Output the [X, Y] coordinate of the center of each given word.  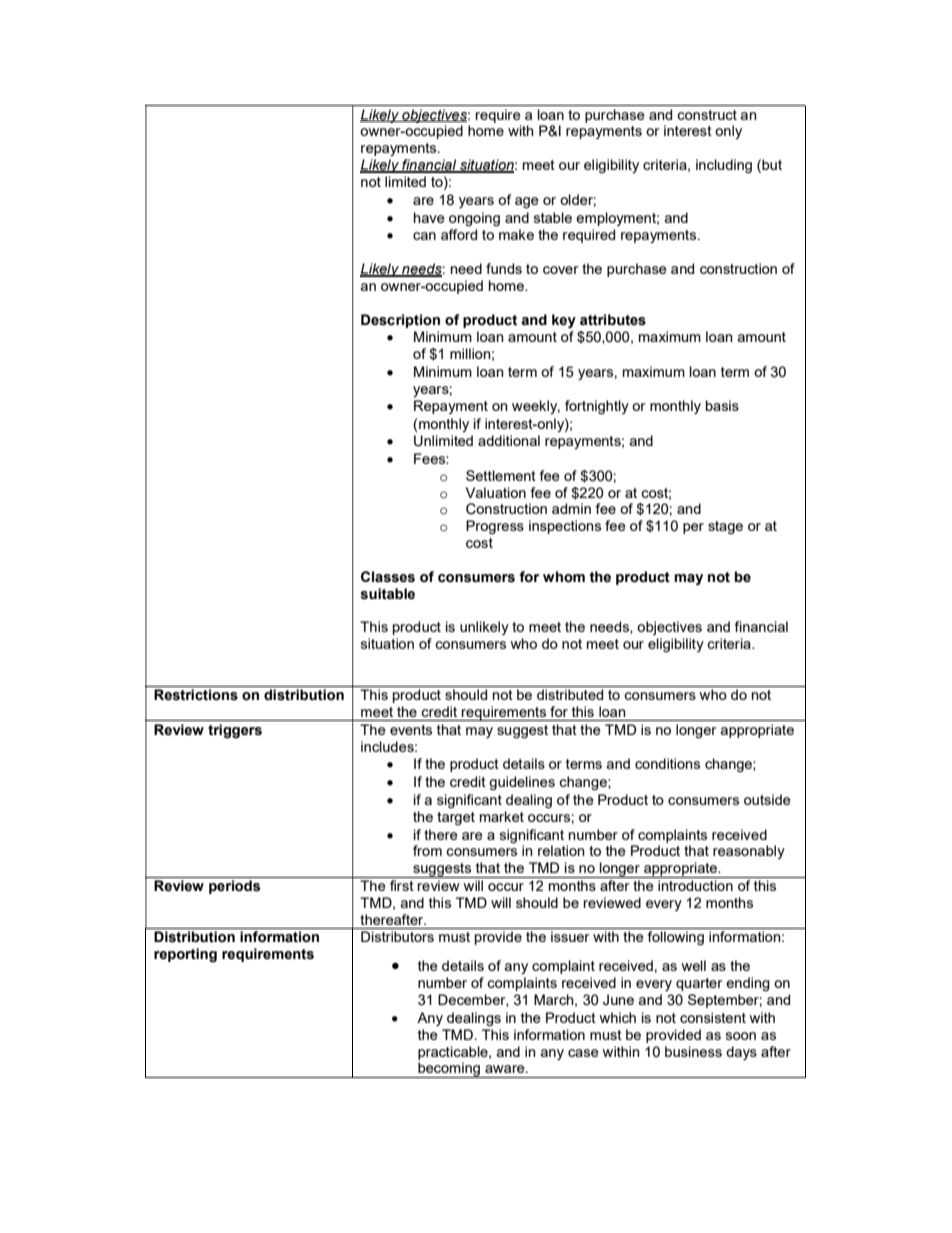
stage [725, 527]
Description [400, 321]
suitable [388, 594]
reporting [185, 955]
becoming [449, 1070]
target [456, 818]
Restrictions [196, 695]
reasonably [749, 852]
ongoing [474, 219]
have [429, 217]
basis [722, 405]
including [724, 166]
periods [234, 887]
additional [509, 440]
